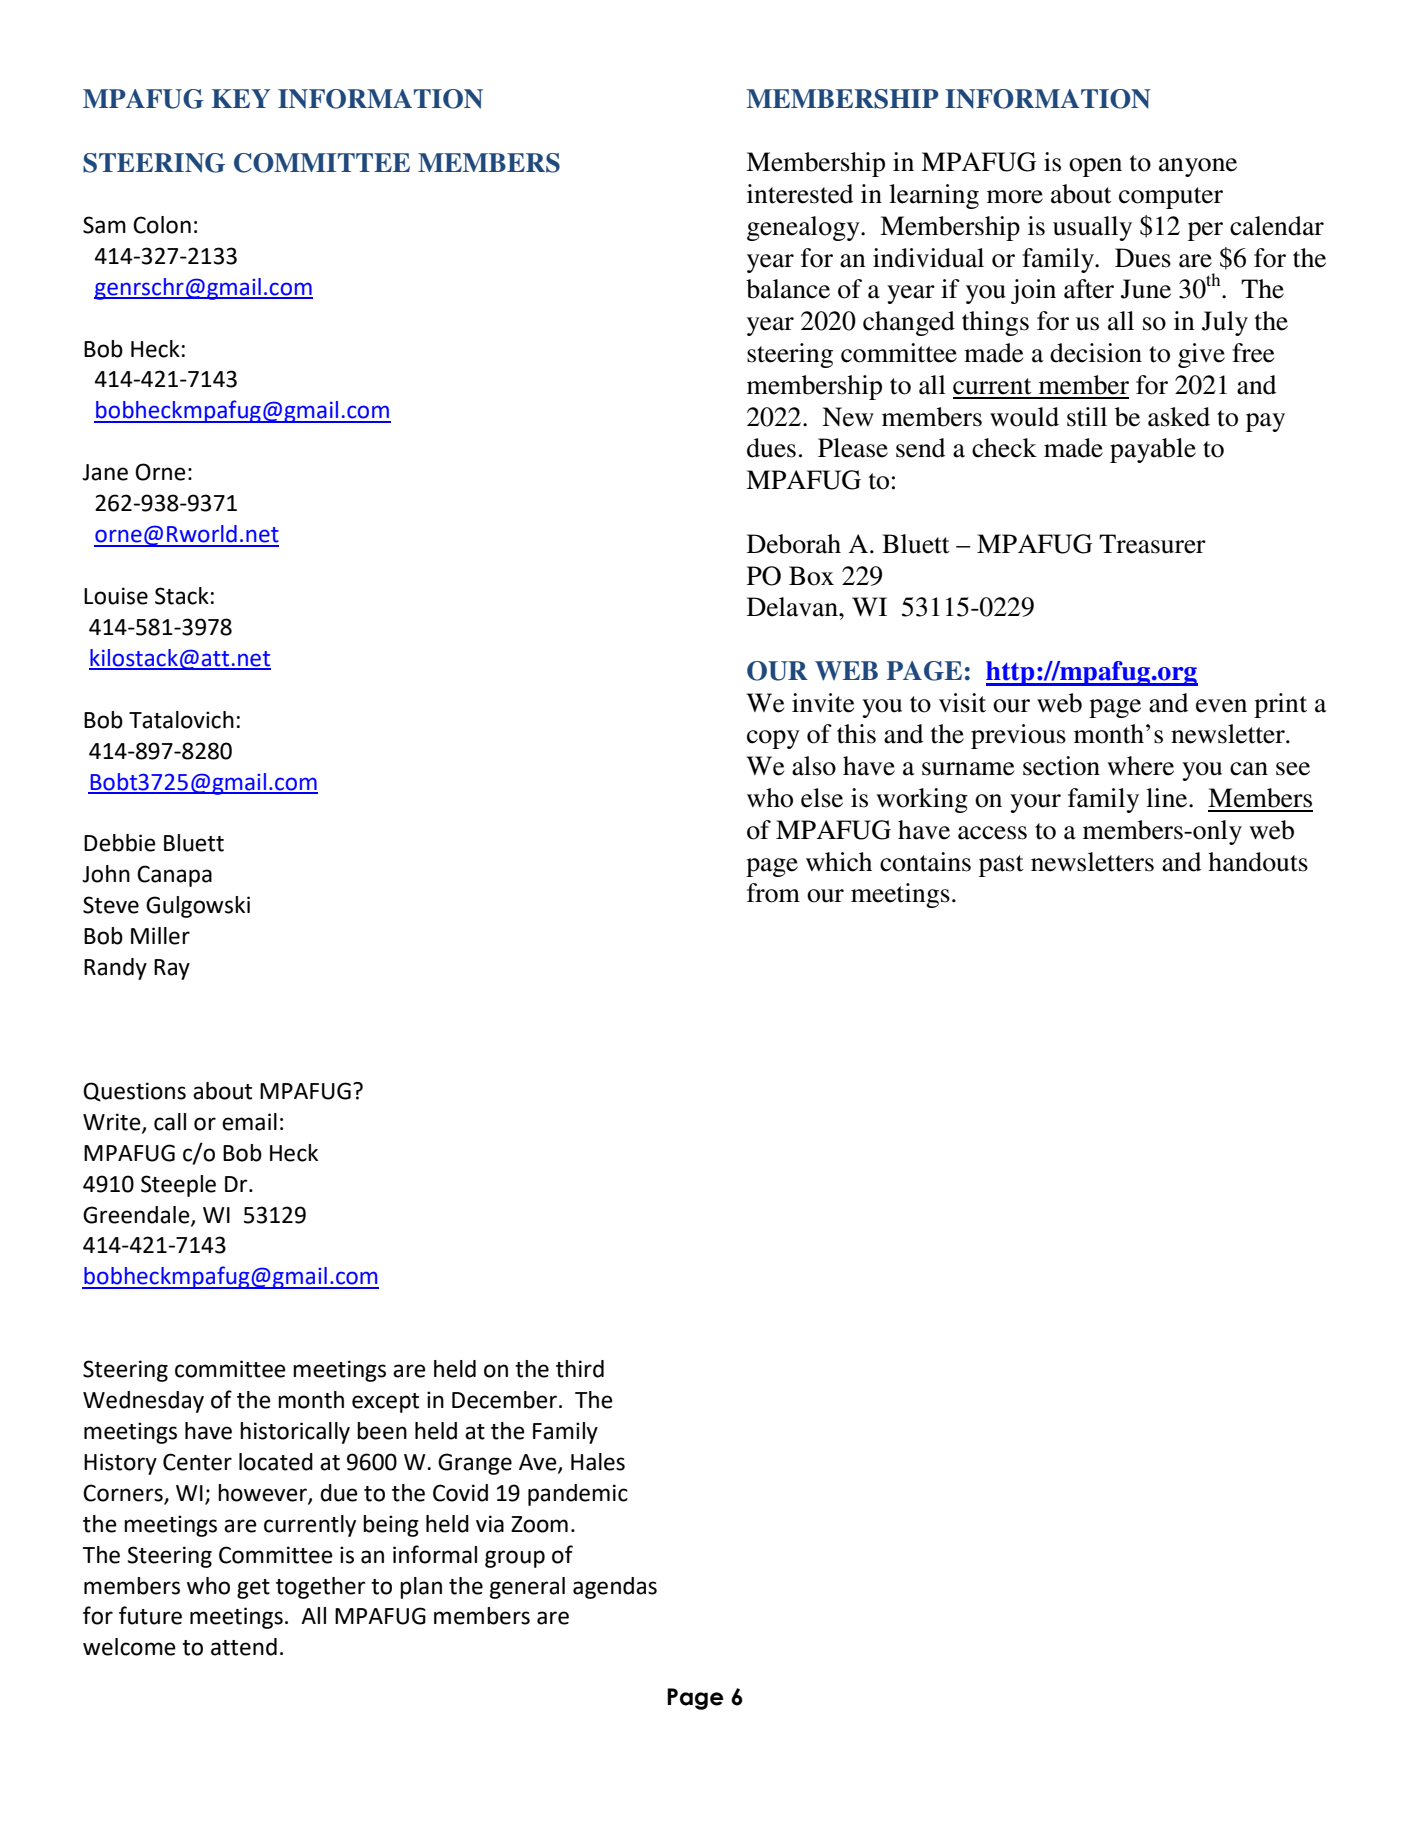 Image resolution: width=1410 pixels, height=1824 pixels. Describe the element at coordinates (137, 1215) in the screenshot. I see `Greendale` at that location.
